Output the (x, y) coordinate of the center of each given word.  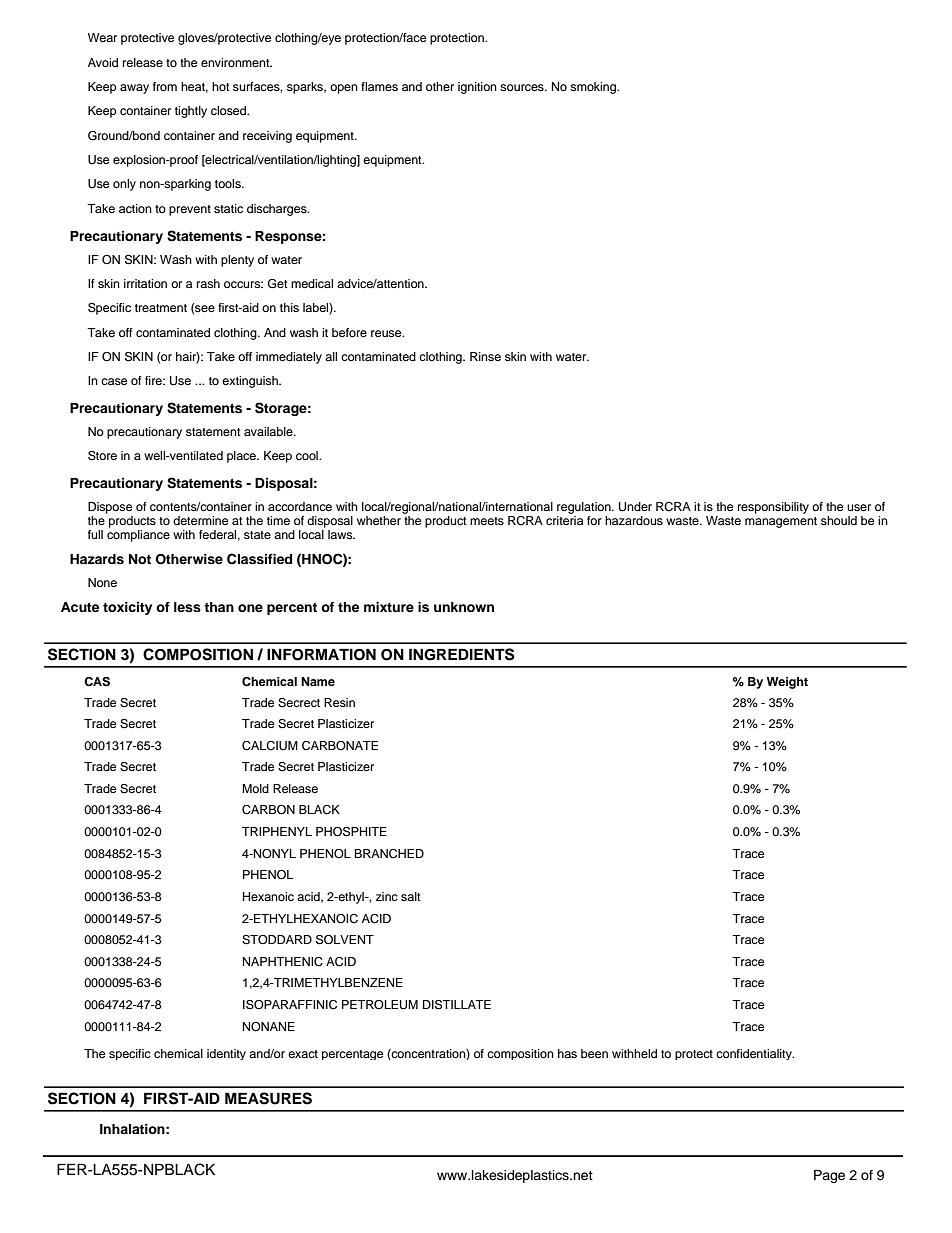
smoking (594, 88)
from (165, 86)
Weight (787, 683)
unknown (464, 607)
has (567, 1053)
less (187, 607)
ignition (477, 88)
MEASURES (268, 1098)
